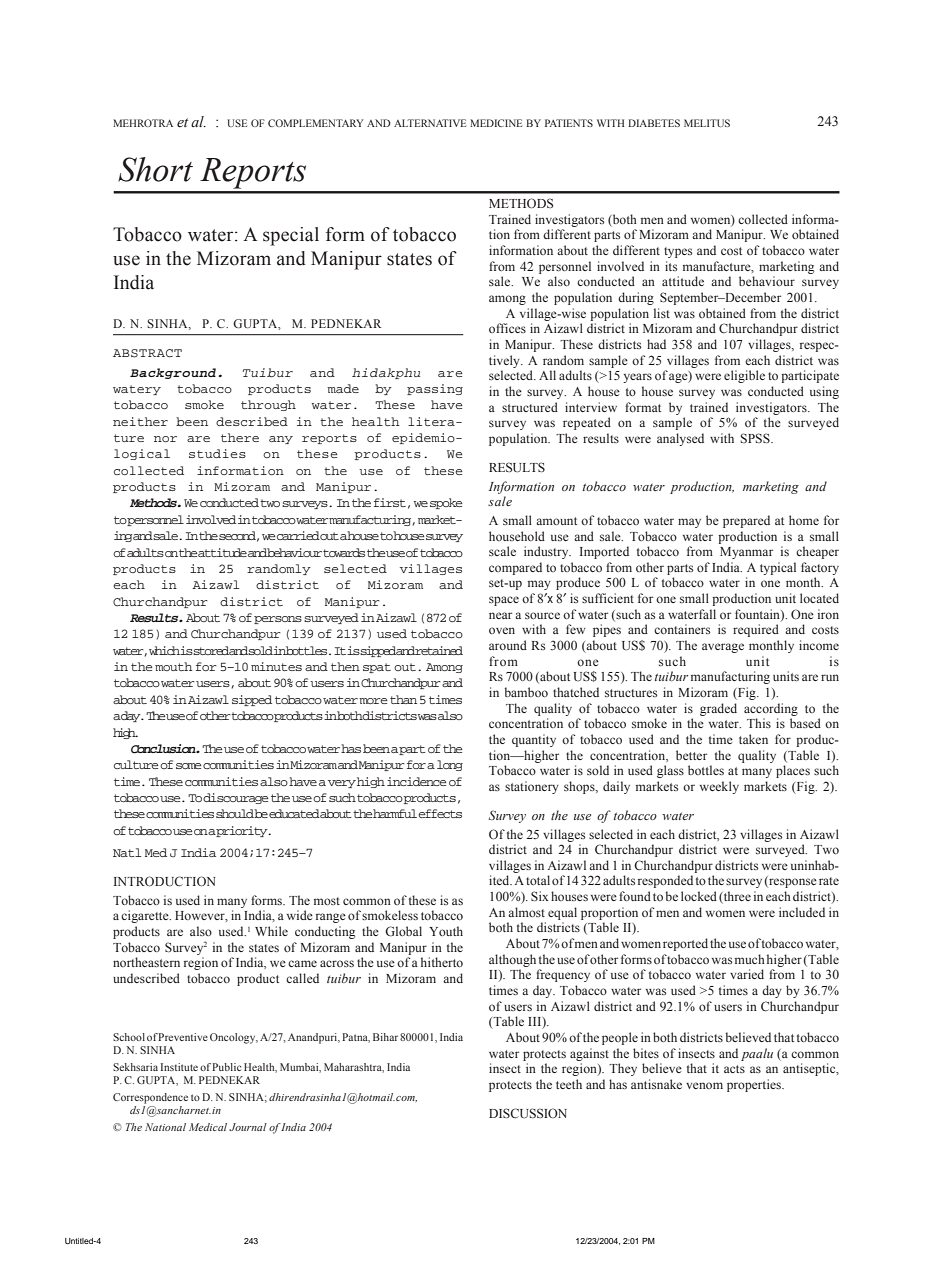  I want to click on which, so click(165, 650).
